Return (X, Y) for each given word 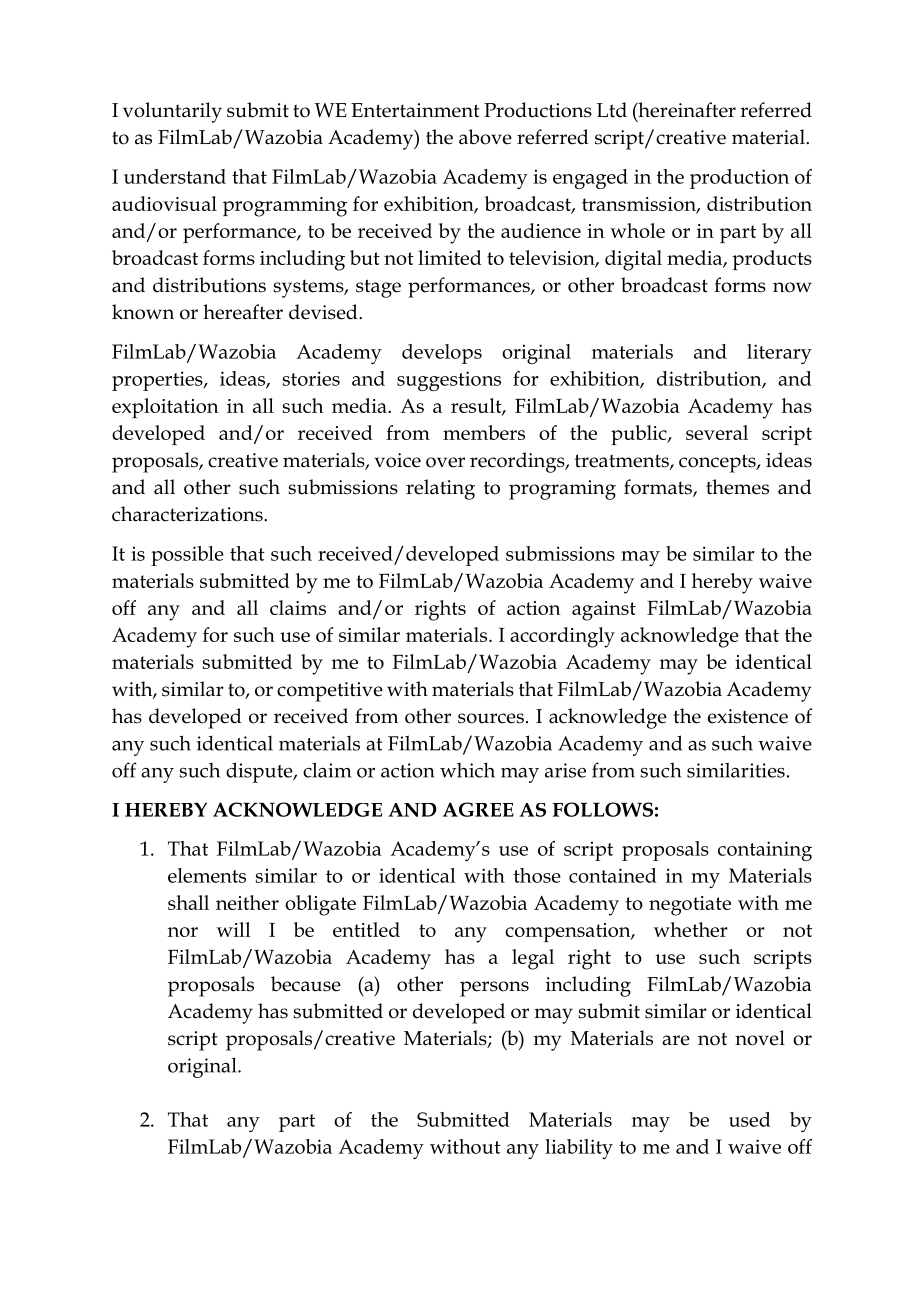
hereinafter (686, 111)
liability (579, 1149)
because (306, 984)
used (750, 1119)
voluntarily (172, 112)
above (485, 137)
